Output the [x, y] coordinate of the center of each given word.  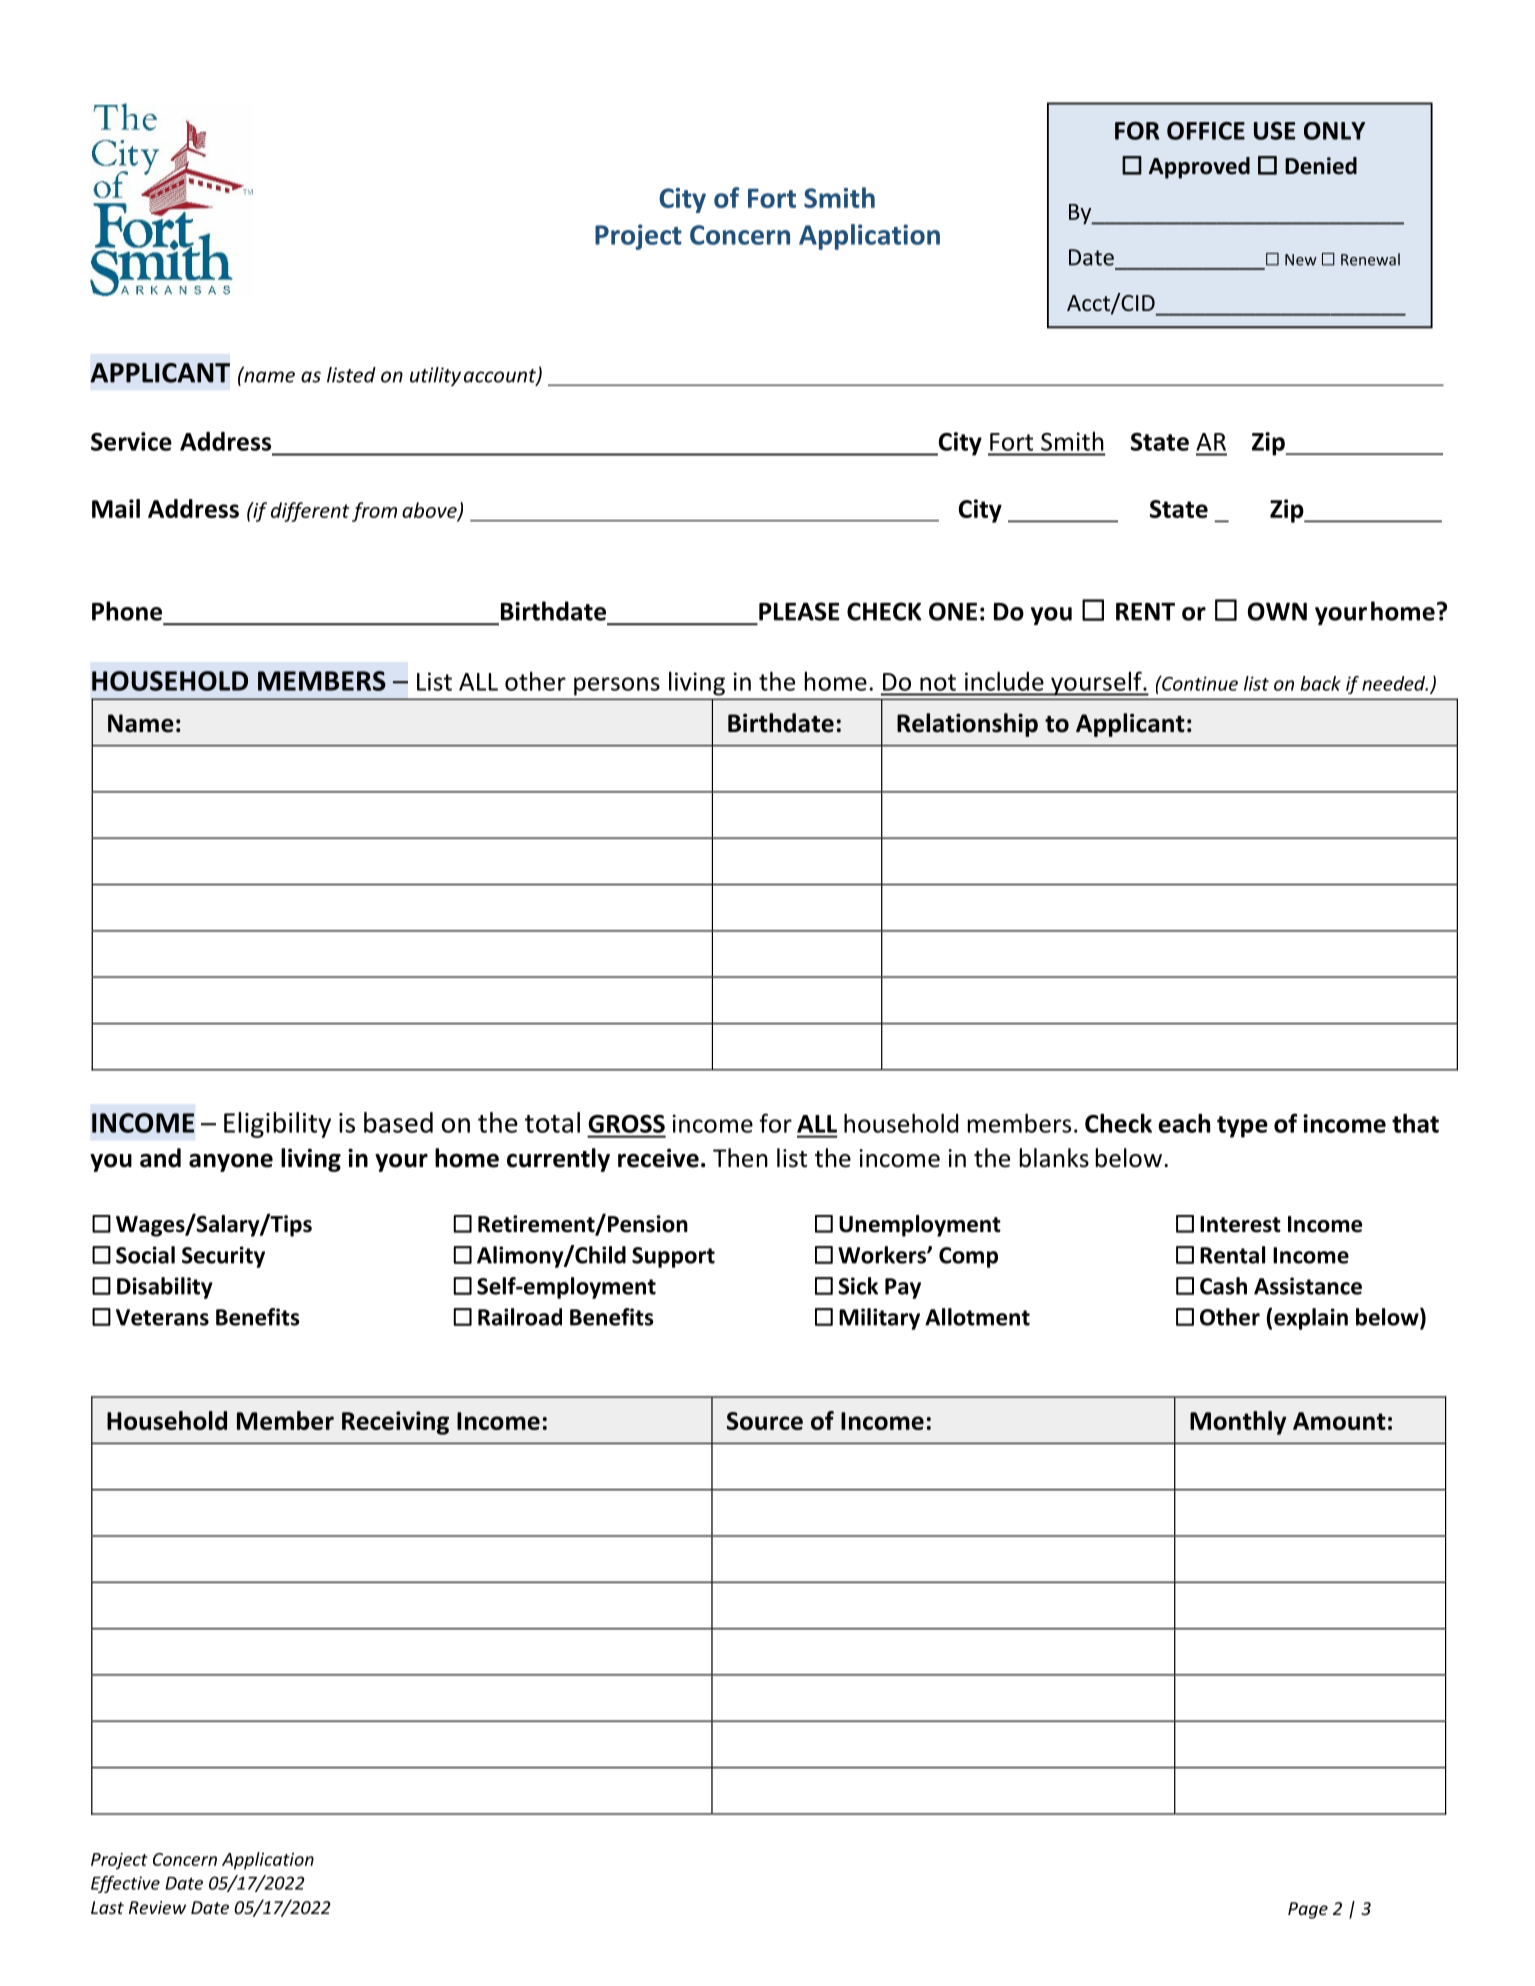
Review [157, 1907]
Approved [1199, 168]
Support [673, 1257]
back [1321, 683]
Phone [127, 611]
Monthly [1238, 1423]
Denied [1321, 166]
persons [617, 686]
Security [223, 1257]
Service [131, 441]
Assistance [1308, 1286]
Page [1308, 1910]
